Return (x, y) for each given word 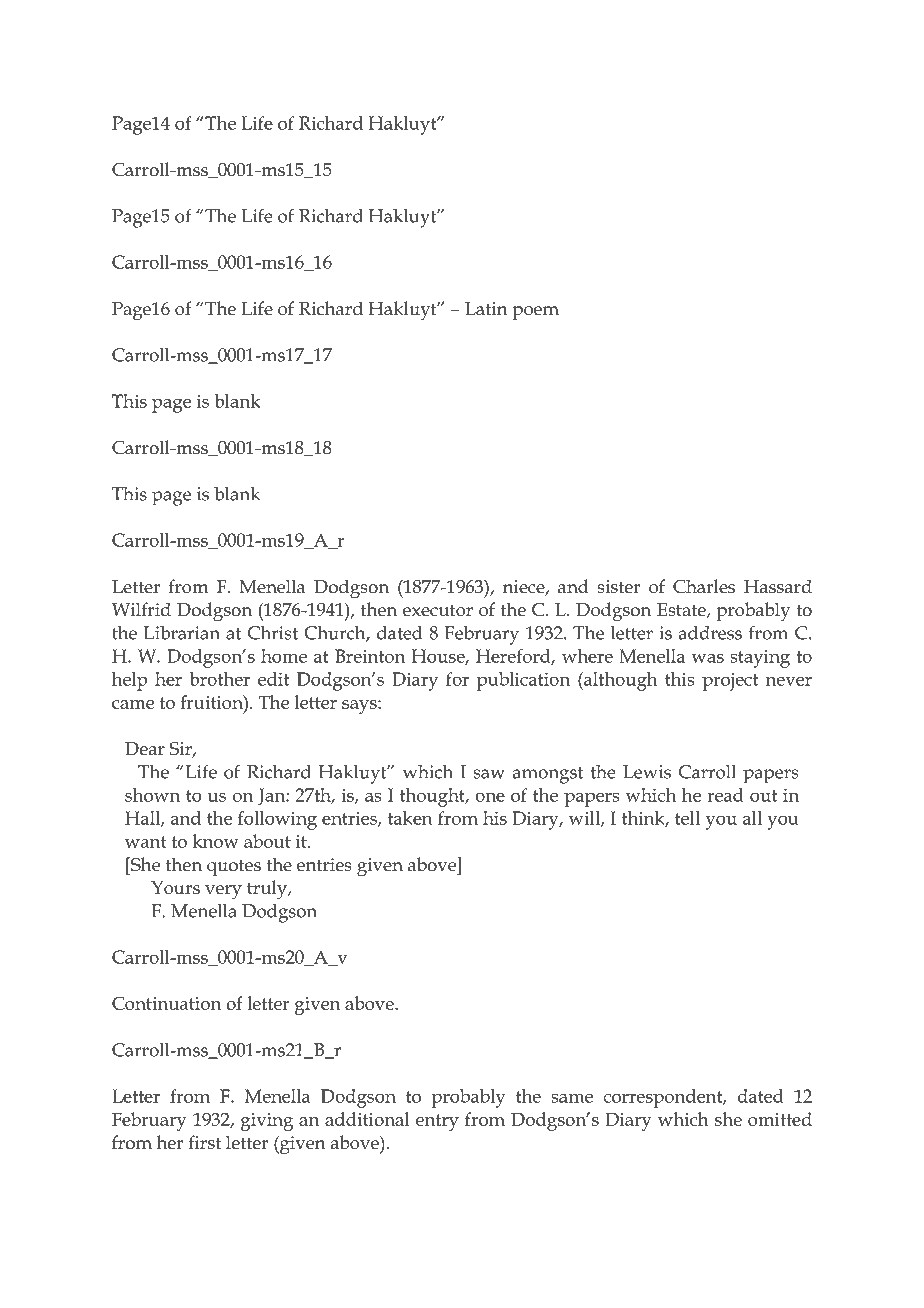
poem (535, 313)
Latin (486, 309)
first (204, 1142)
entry (437, 1122)
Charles (704, 586)
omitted (780, 1119)
